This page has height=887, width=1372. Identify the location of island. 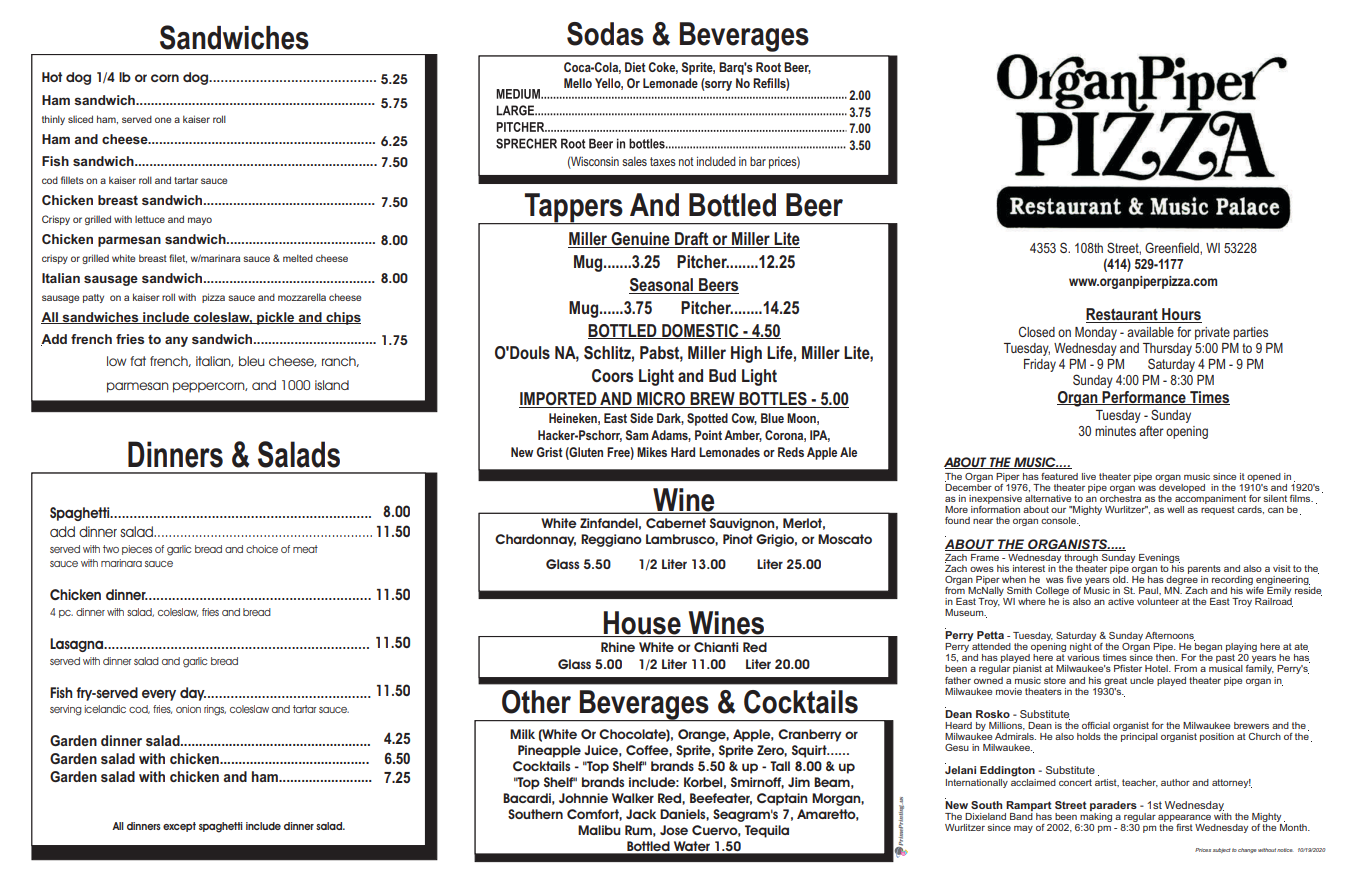
(332, 385).
